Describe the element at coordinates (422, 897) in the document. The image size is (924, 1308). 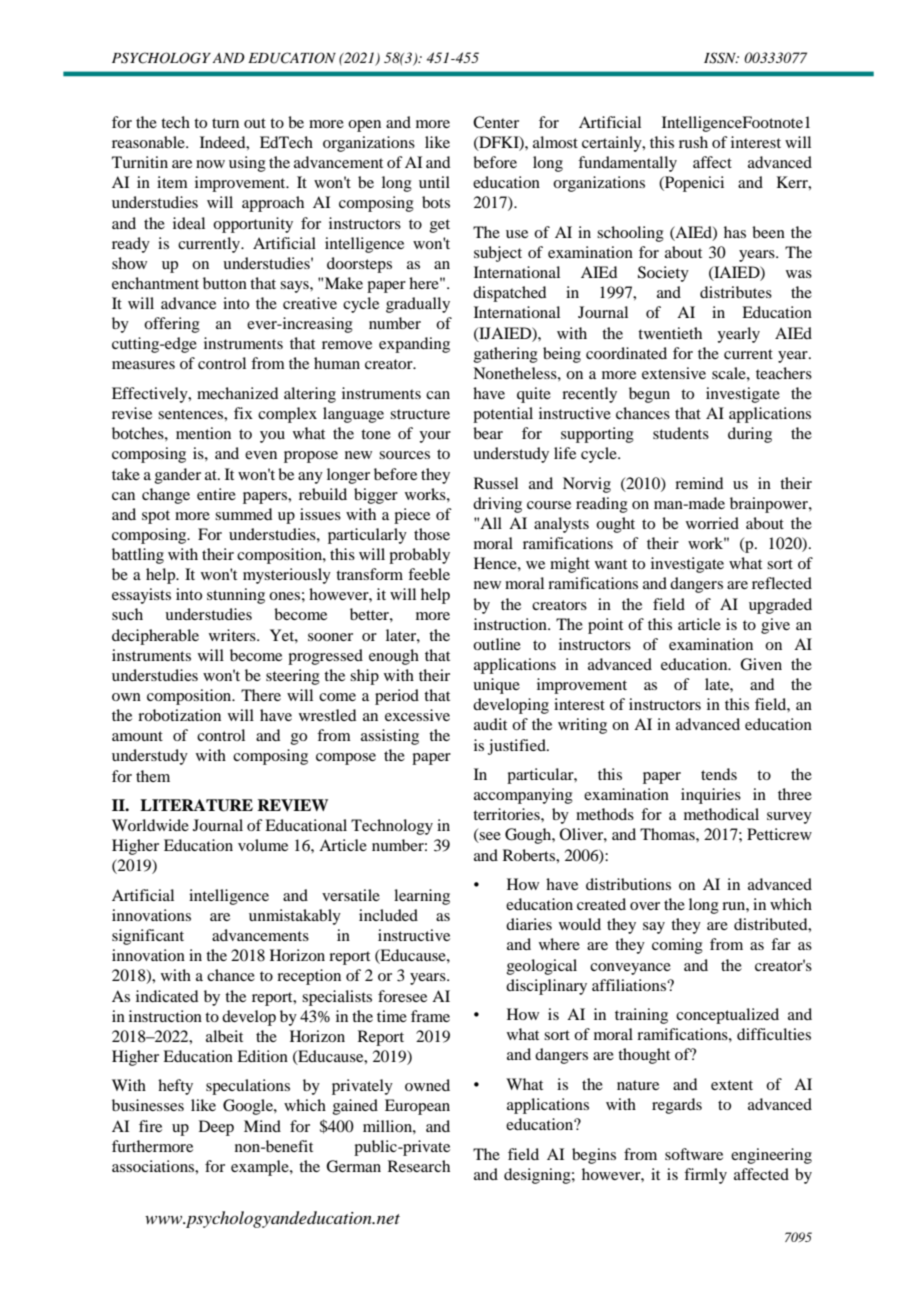
I see `learning` at that location.
